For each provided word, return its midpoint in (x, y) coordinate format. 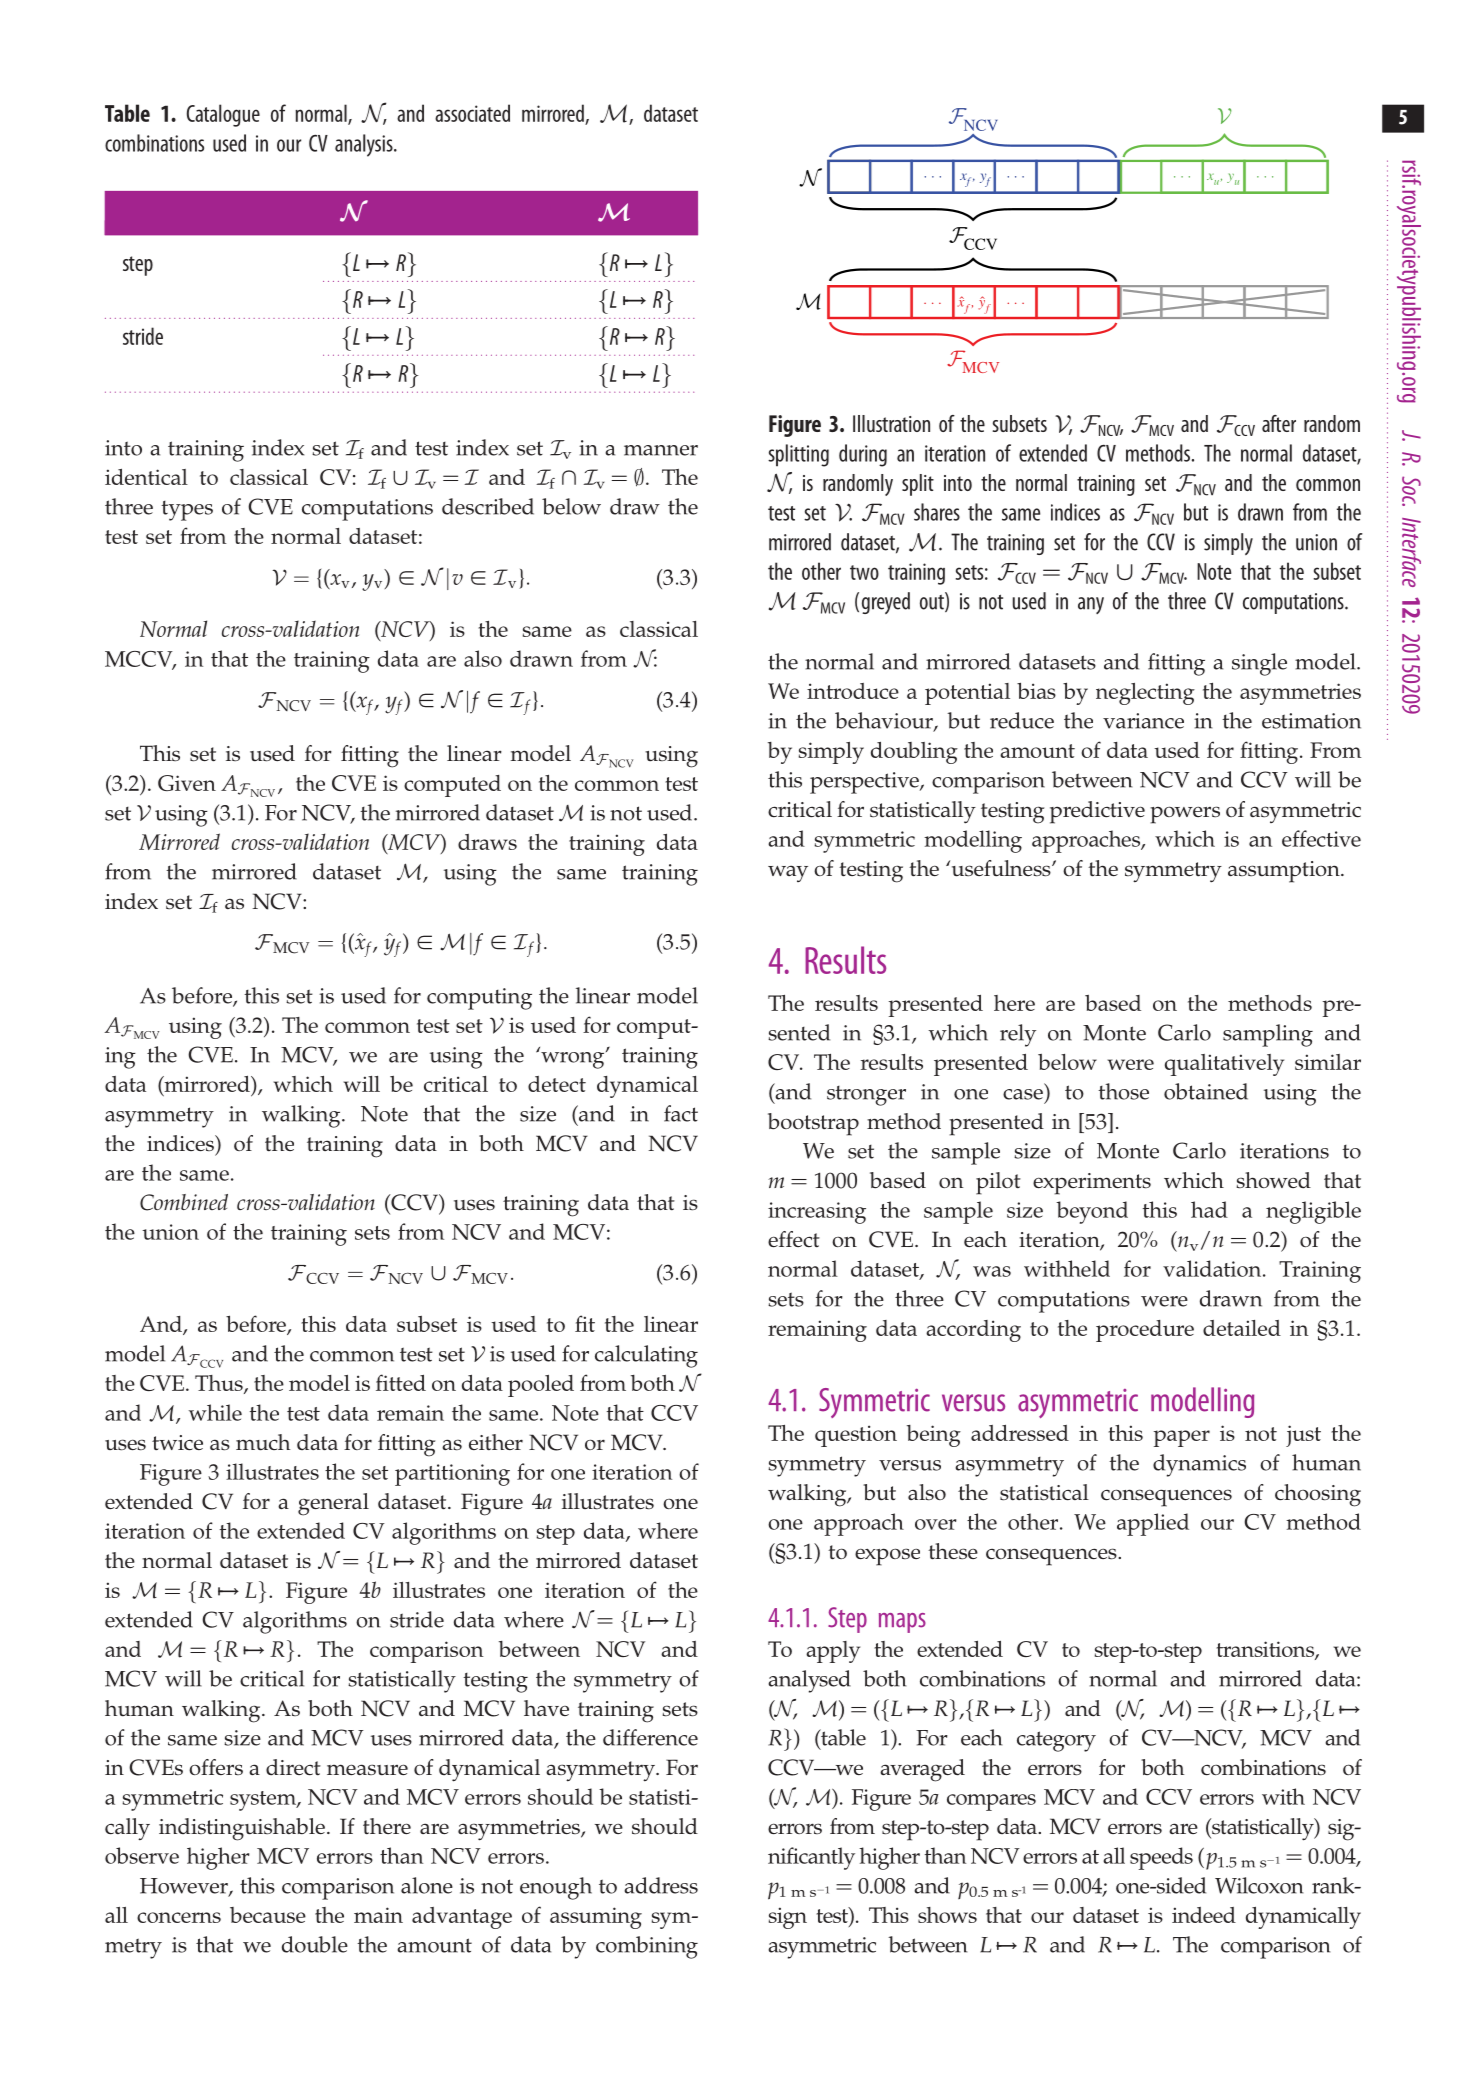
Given (187, 783)
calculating (646, 1356)
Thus (220, 1384)
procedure (1145, 1331)
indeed (1204, 1915)
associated (472, 113)
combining (647, 1947)
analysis (365, 145)
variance (1143, 721)
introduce (853, 691)
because (268, 1915)
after (1279, 423)
